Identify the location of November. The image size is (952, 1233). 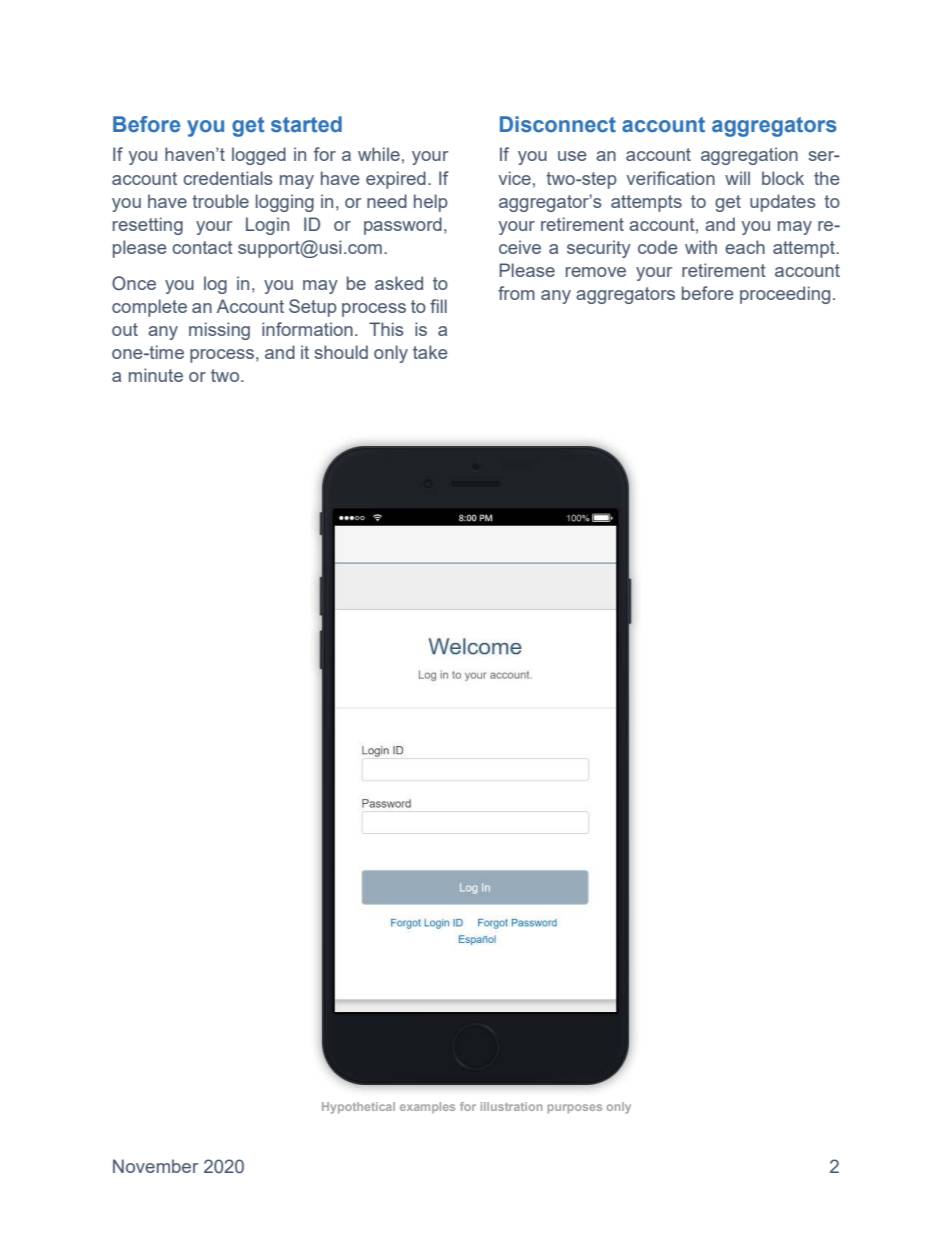
(155, 1166).
